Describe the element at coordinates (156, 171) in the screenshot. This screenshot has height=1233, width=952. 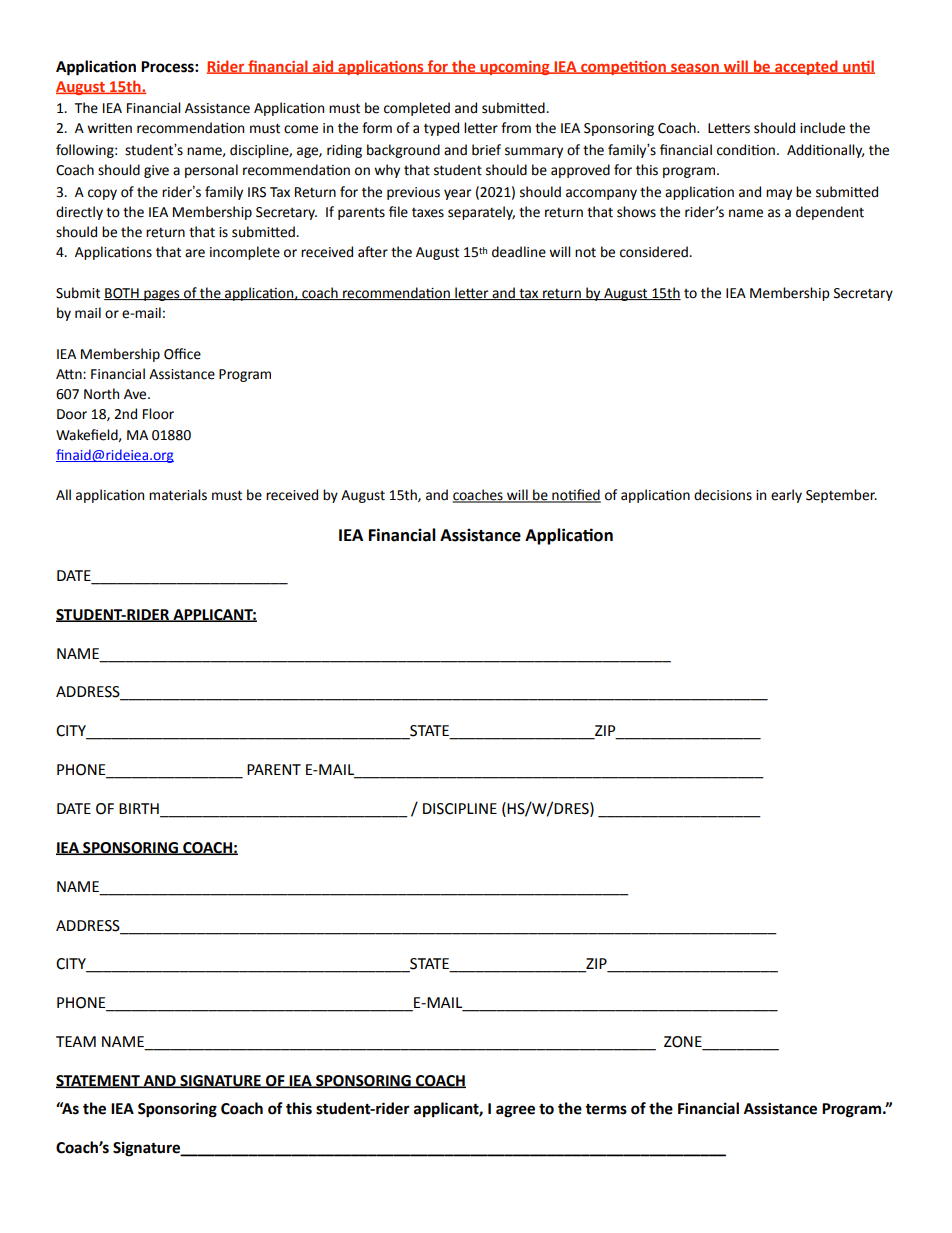
I see `give` at that location.
